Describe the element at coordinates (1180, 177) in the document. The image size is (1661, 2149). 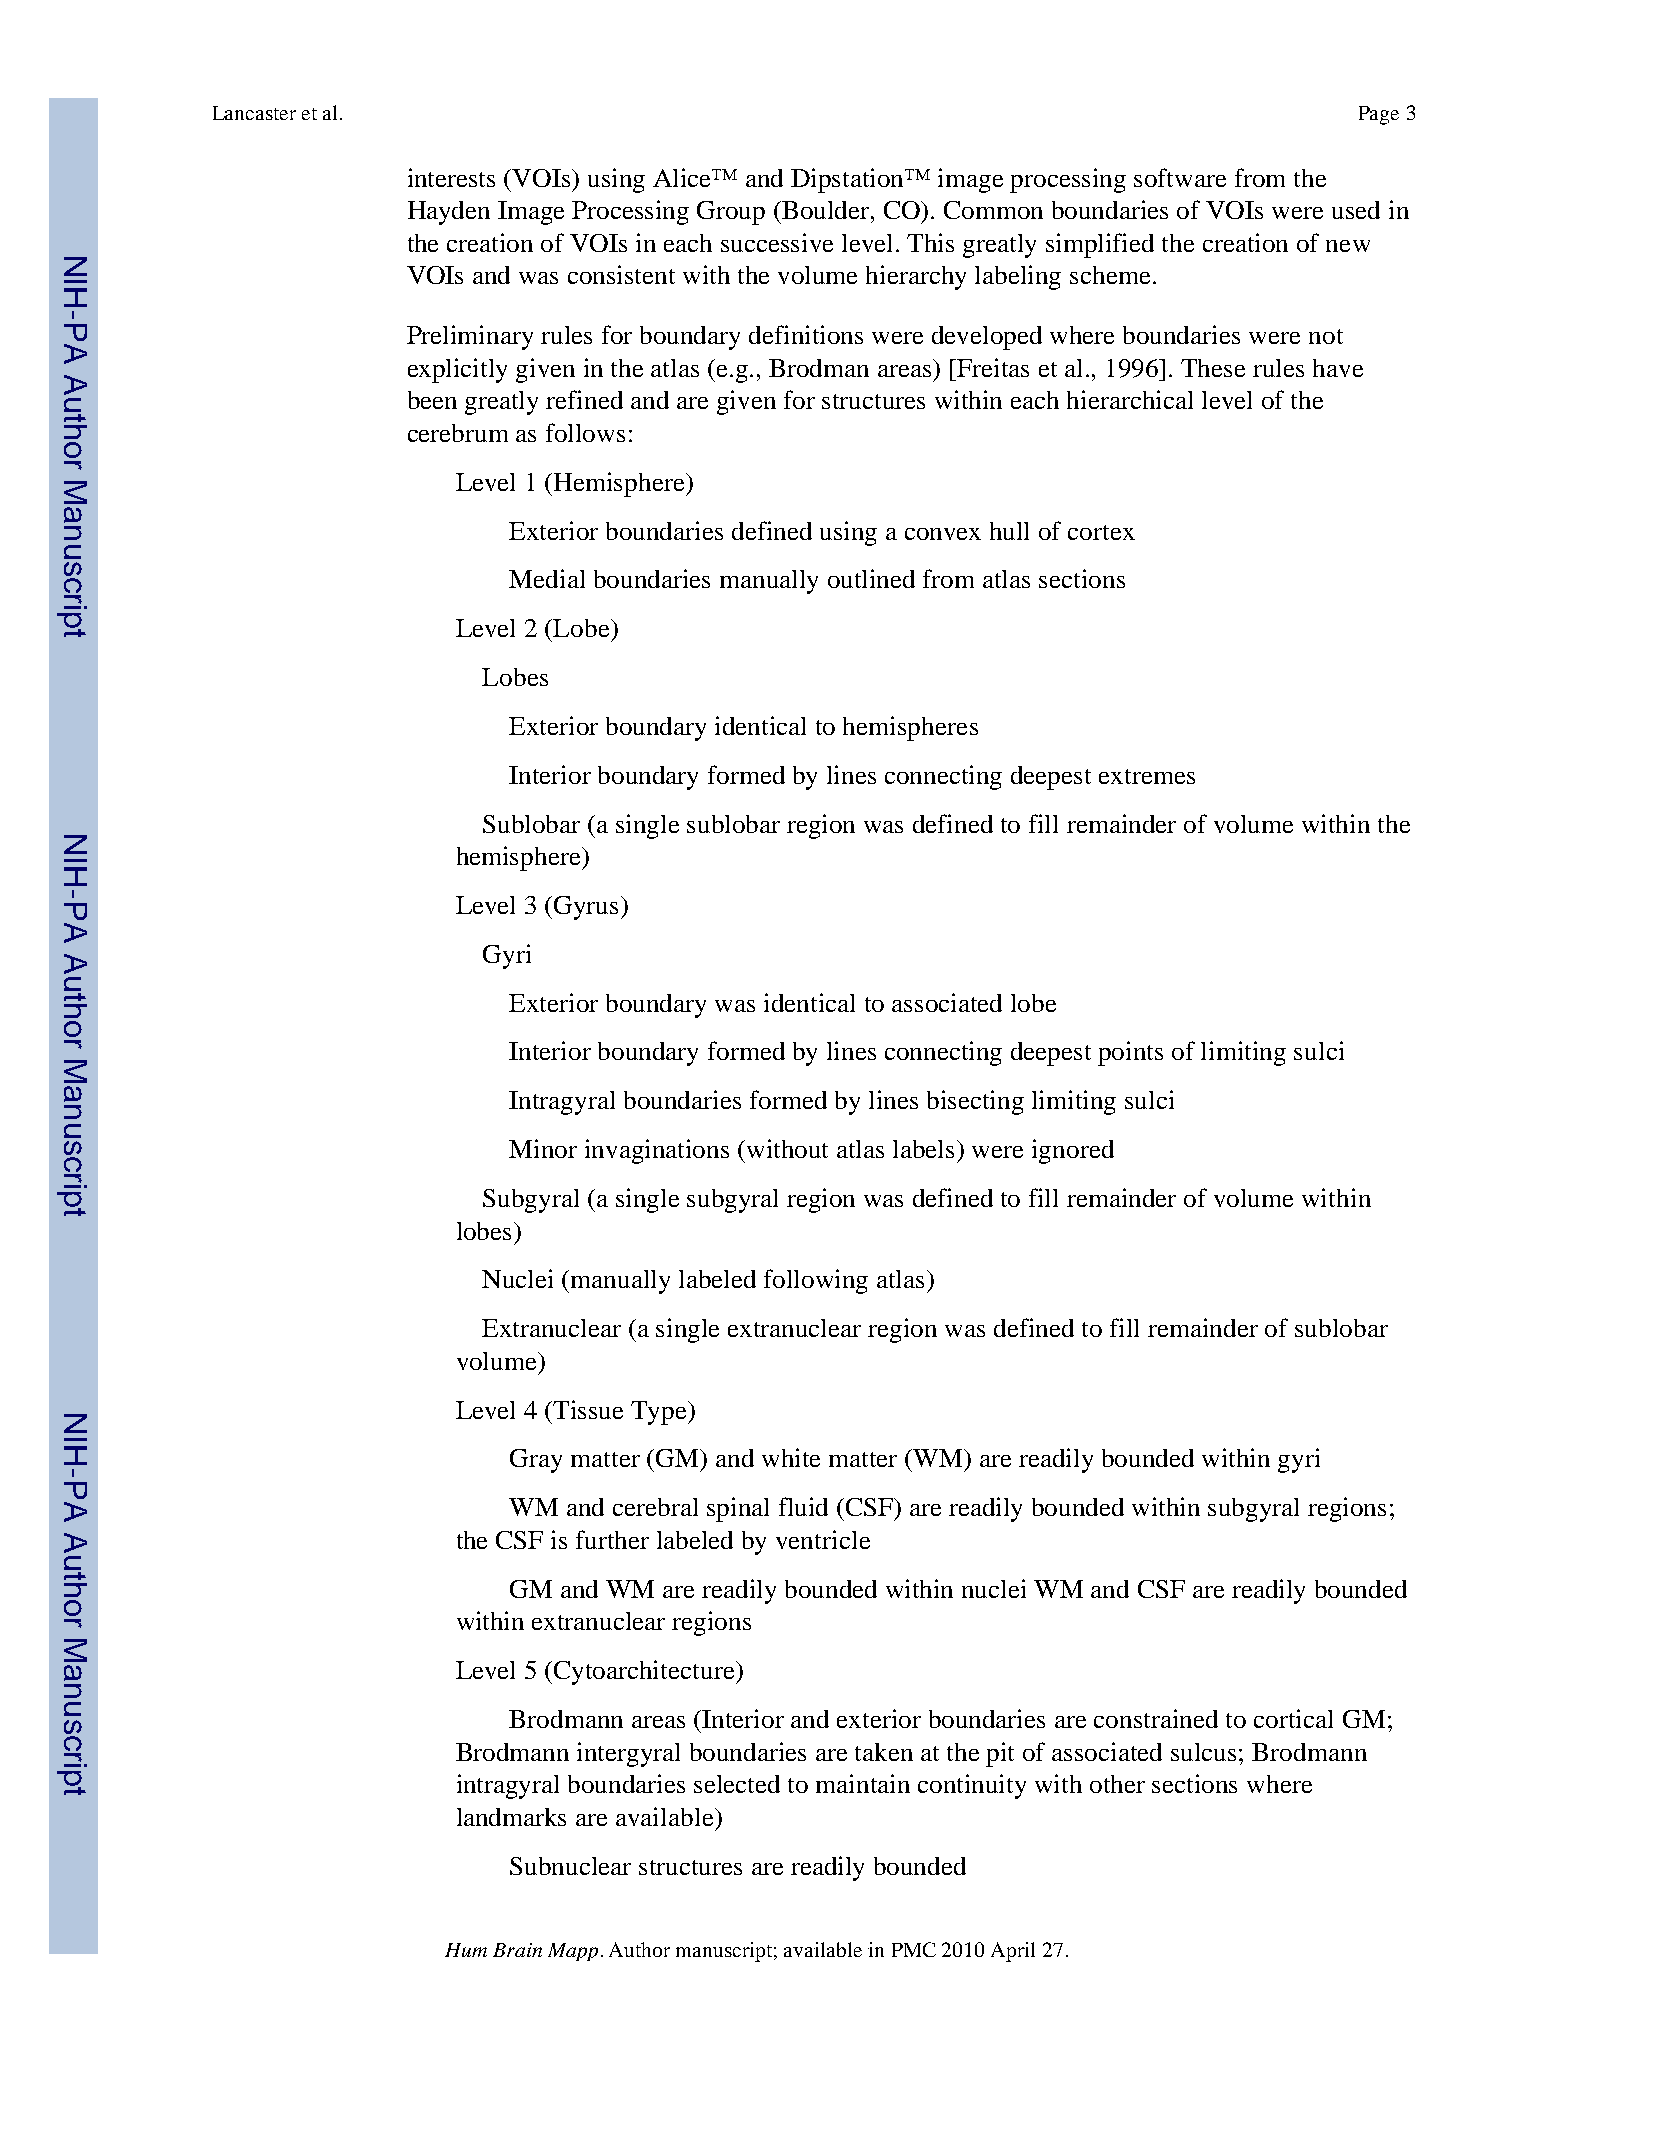
I see `software` at that location.
